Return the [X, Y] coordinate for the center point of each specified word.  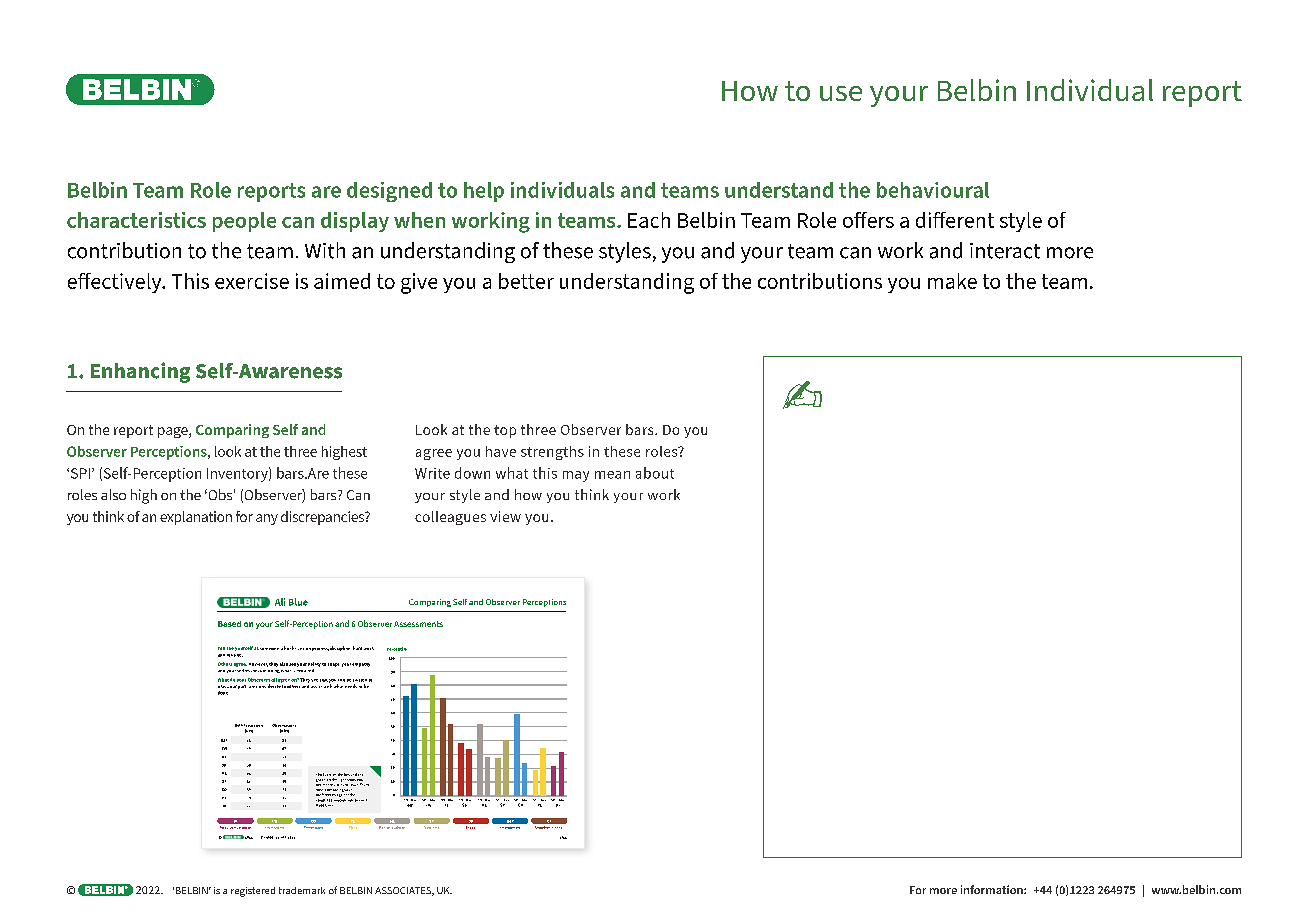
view [505, 516]
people [244, 222]
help [484, 192]
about [655, 473]
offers [868, 220]
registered [253, 892]
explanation [196, 518]
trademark [302, 890]
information [993, 889]
